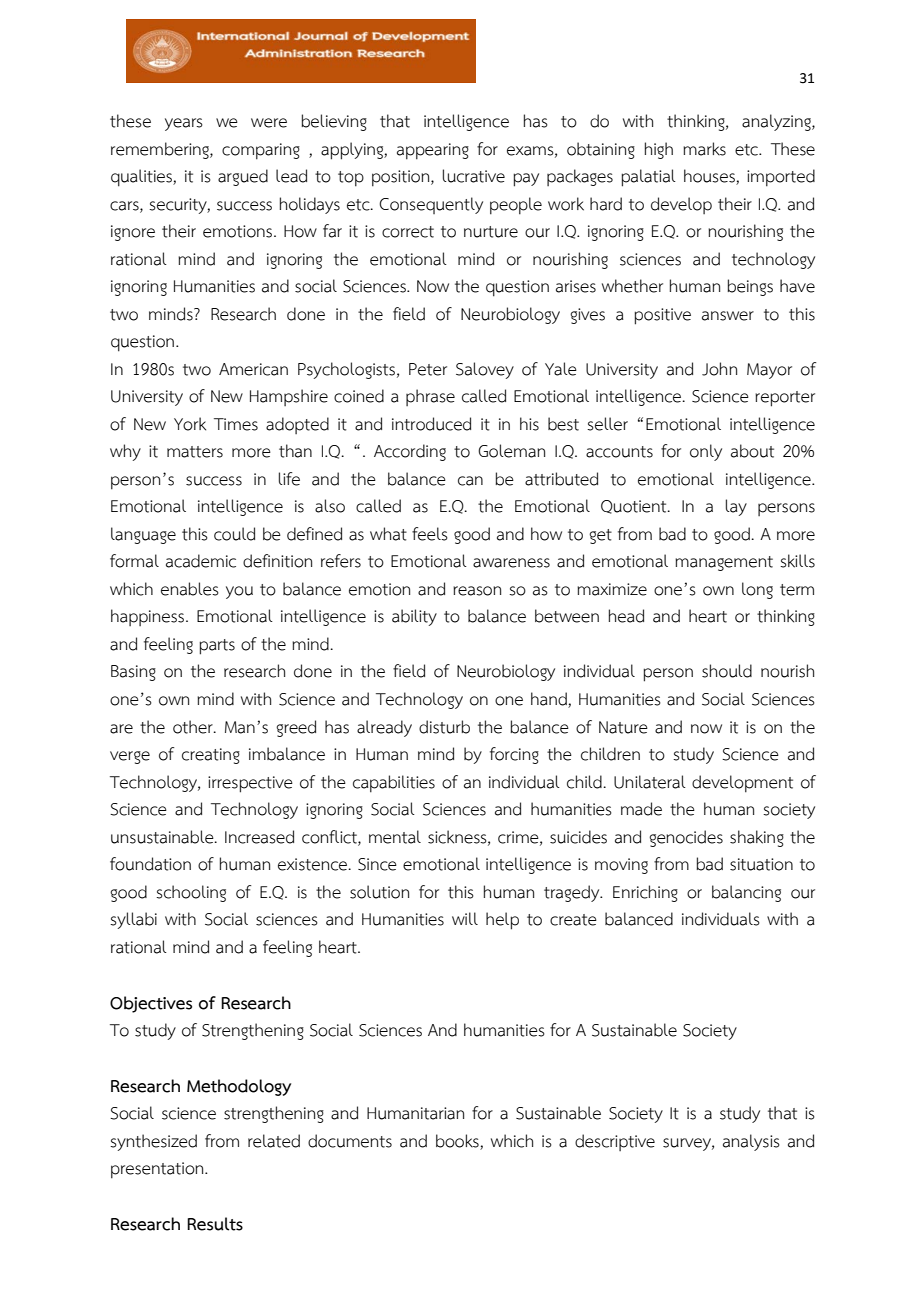 The height and width of the document is (1308, 924). Describe the element at coordinates (458, 1142) in the document. I see `books` at that location.
